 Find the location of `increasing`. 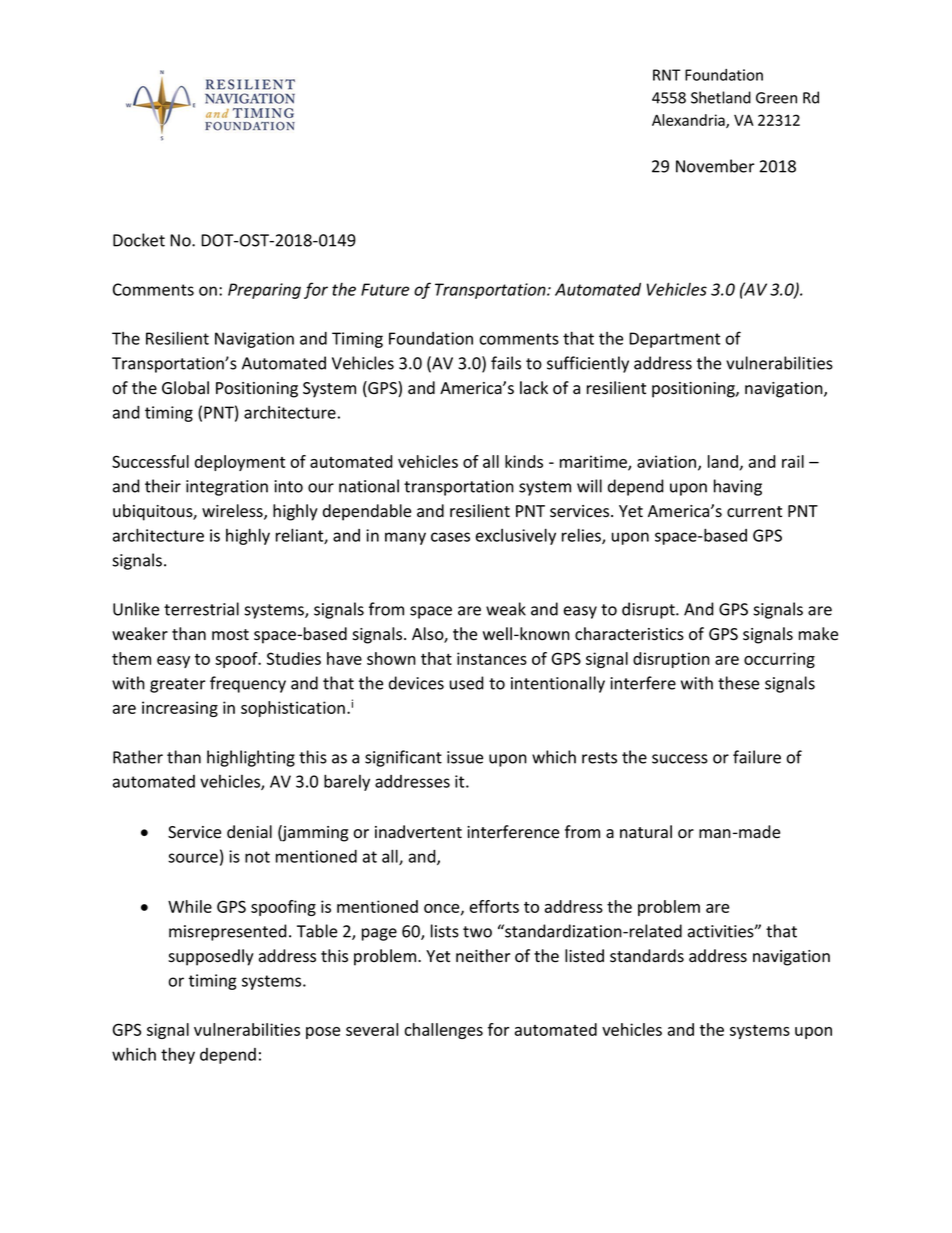

increasing is located at coordinates (180, 709).
